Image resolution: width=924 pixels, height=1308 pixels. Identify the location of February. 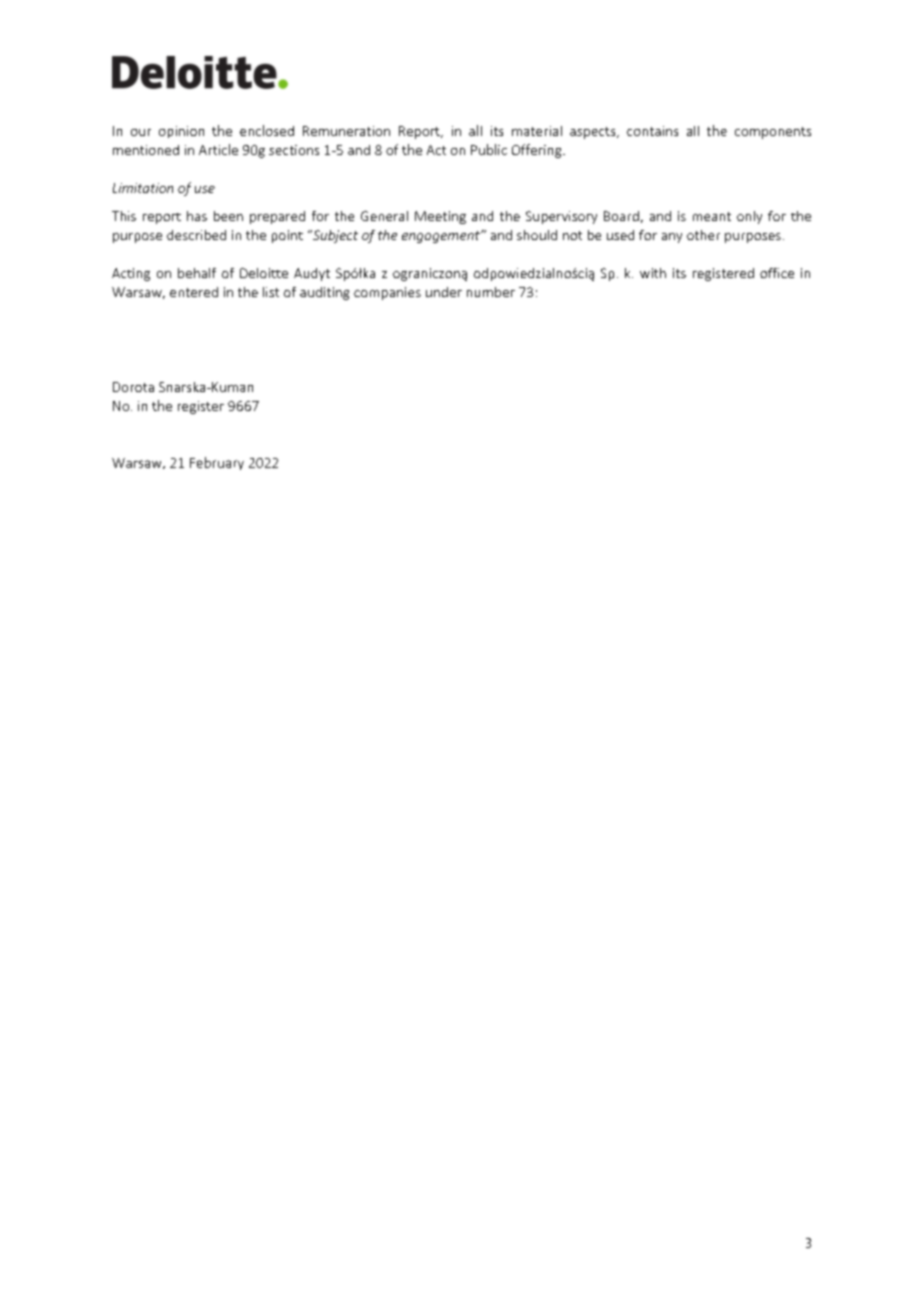
(217, 463).
